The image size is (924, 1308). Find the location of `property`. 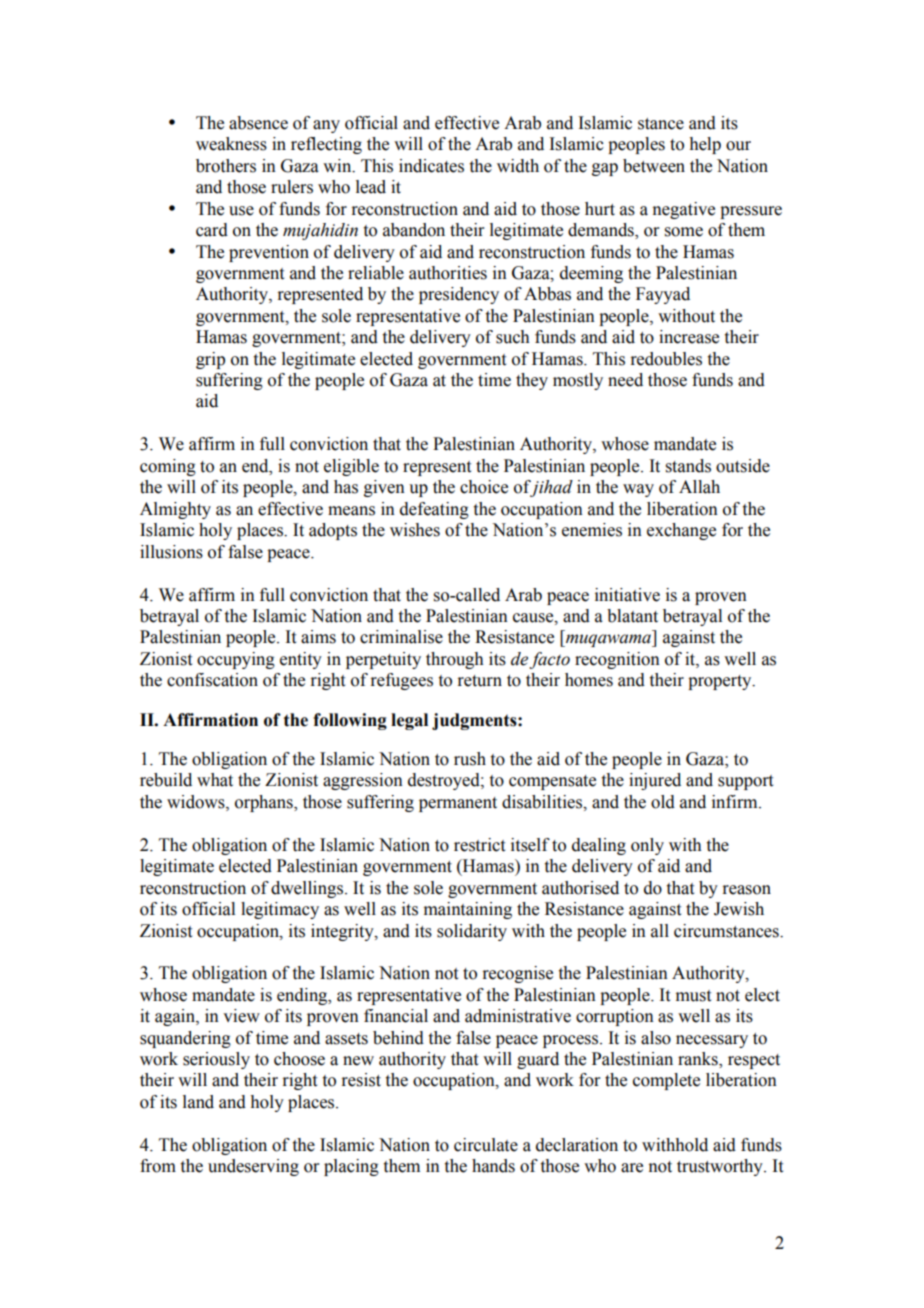

property is located at coordinates (721, 682).
